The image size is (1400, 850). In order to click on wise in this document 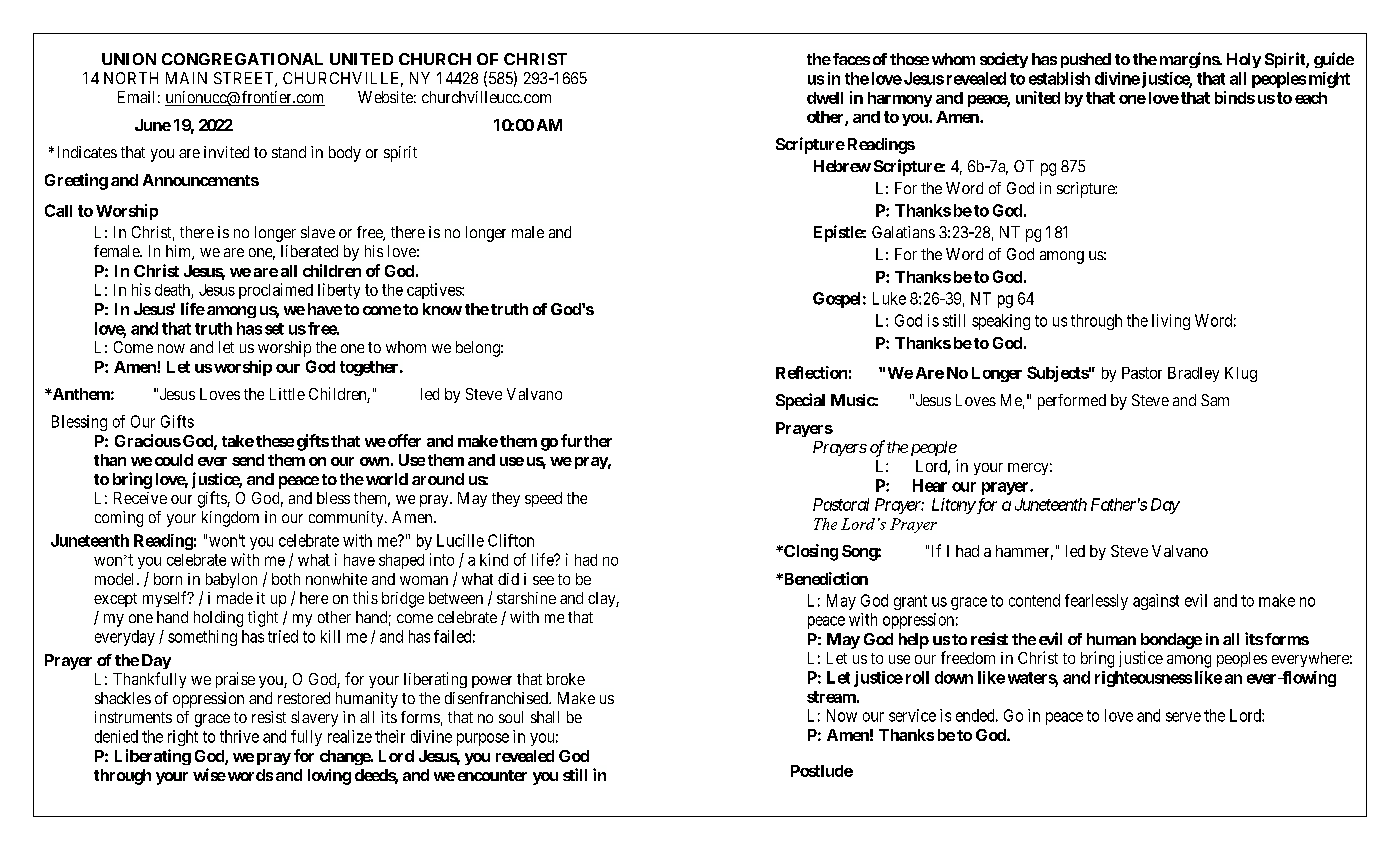, I will do `click(209, 774)`.
